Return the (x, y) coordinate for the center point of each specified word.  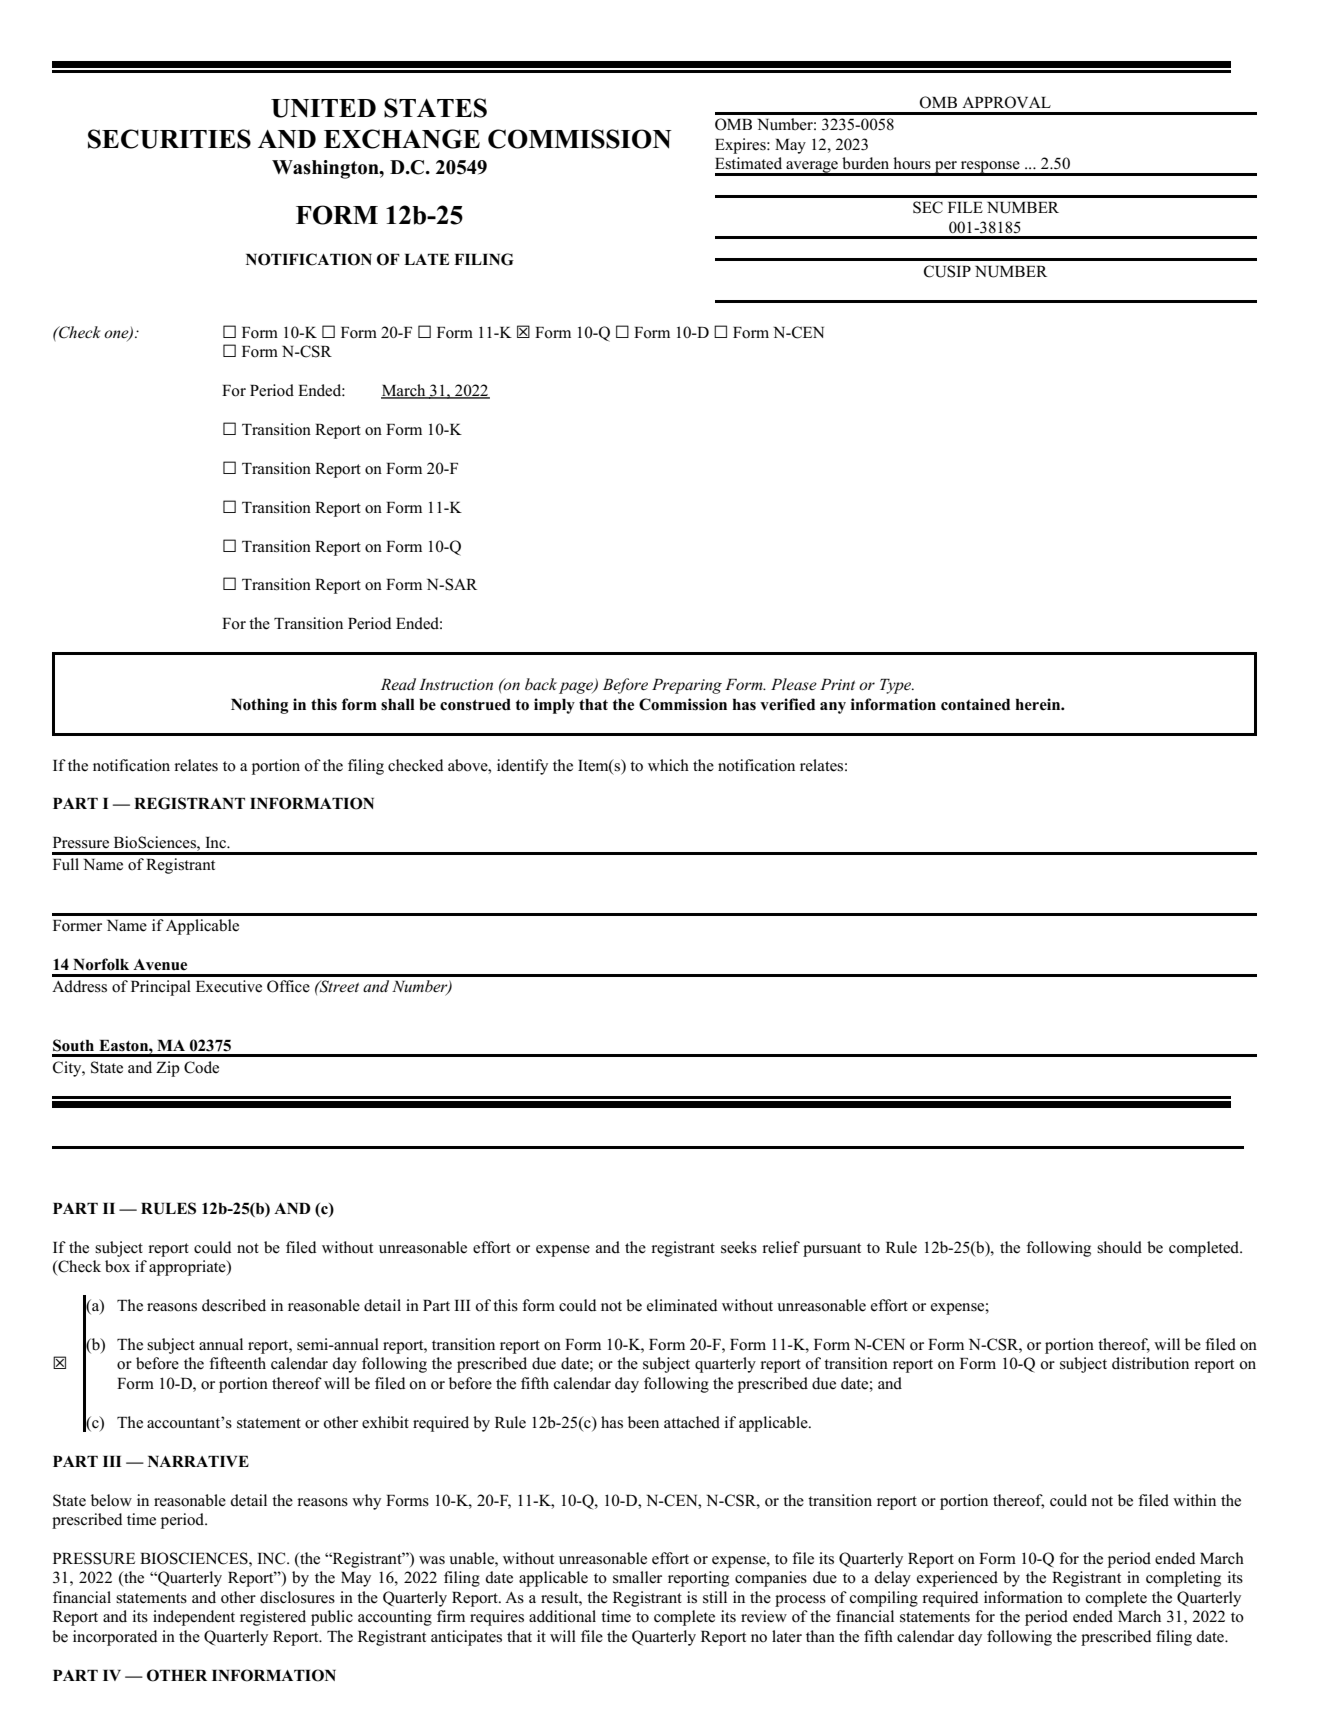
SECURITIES (169, 139)
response (990, 168)
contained (975, 704)
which (668, 765)
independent (194, 1618)
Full (66, 864)
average (812, 168)
